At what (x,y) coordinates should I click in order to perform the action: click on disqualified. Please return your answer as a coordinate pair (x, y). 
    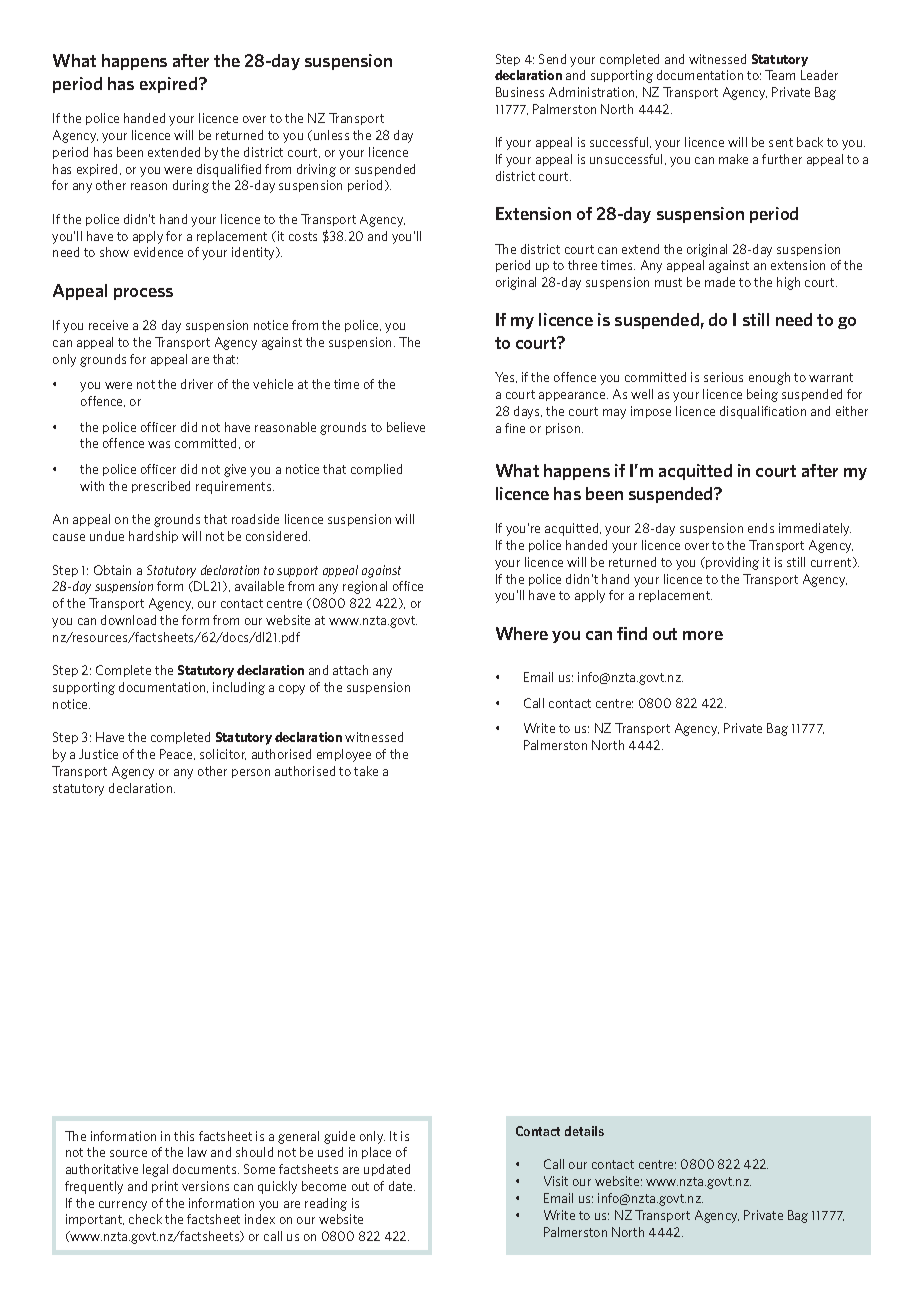
    Looking at the image, I should click on (229, 170).
